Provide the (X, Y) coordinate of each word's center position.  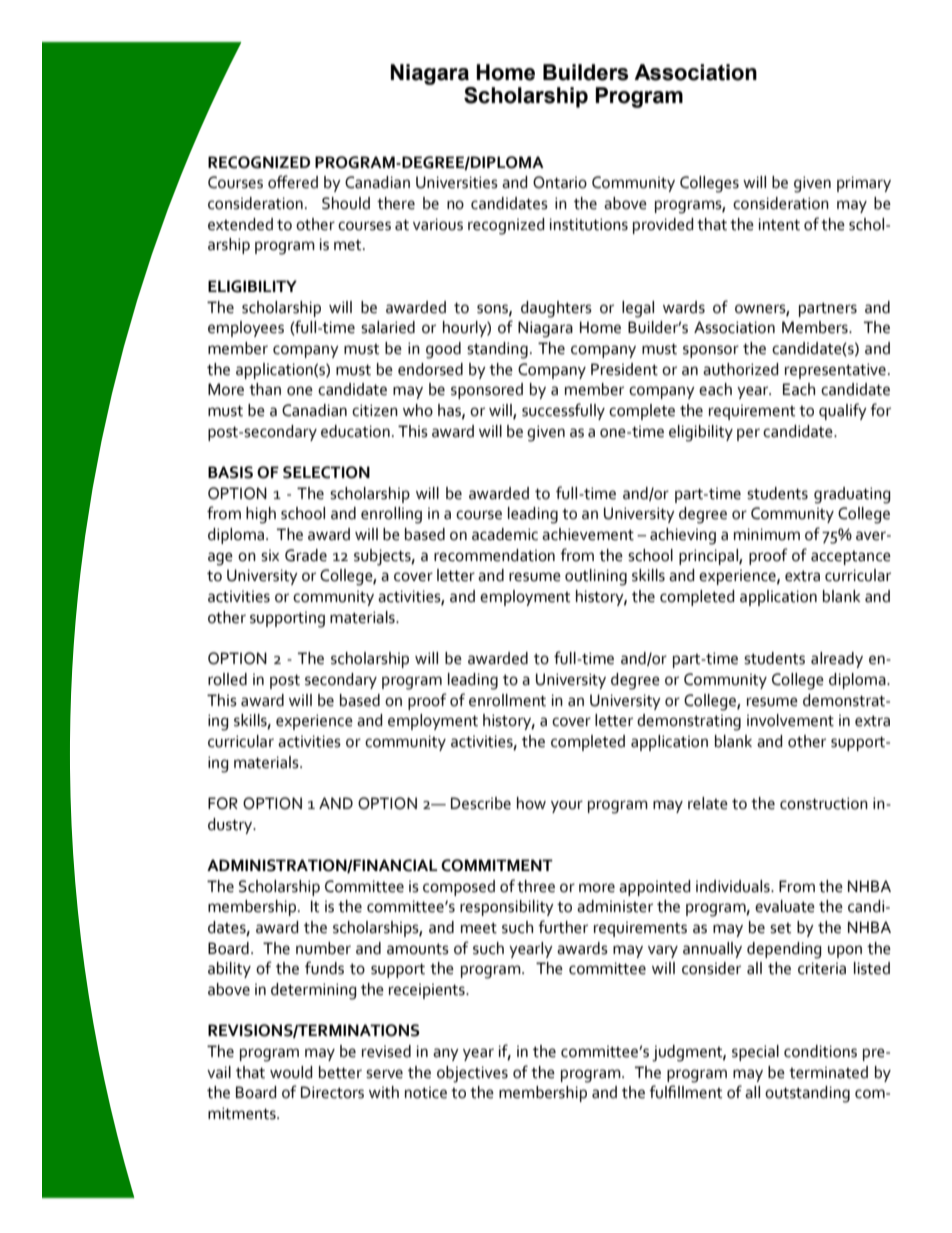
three (536, 886)
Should (346, 203)
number (323, 948)
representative (835, 371)
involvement (790, 720)
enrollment (507, 700)
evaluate (785, 906)
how (531, 803)
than (265, 389)
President (624, 369)
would (291, 1072)
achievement (588, 534)
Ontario (560, 182)
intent (779, 224)
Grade (306, 555)
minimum (767, 534)
